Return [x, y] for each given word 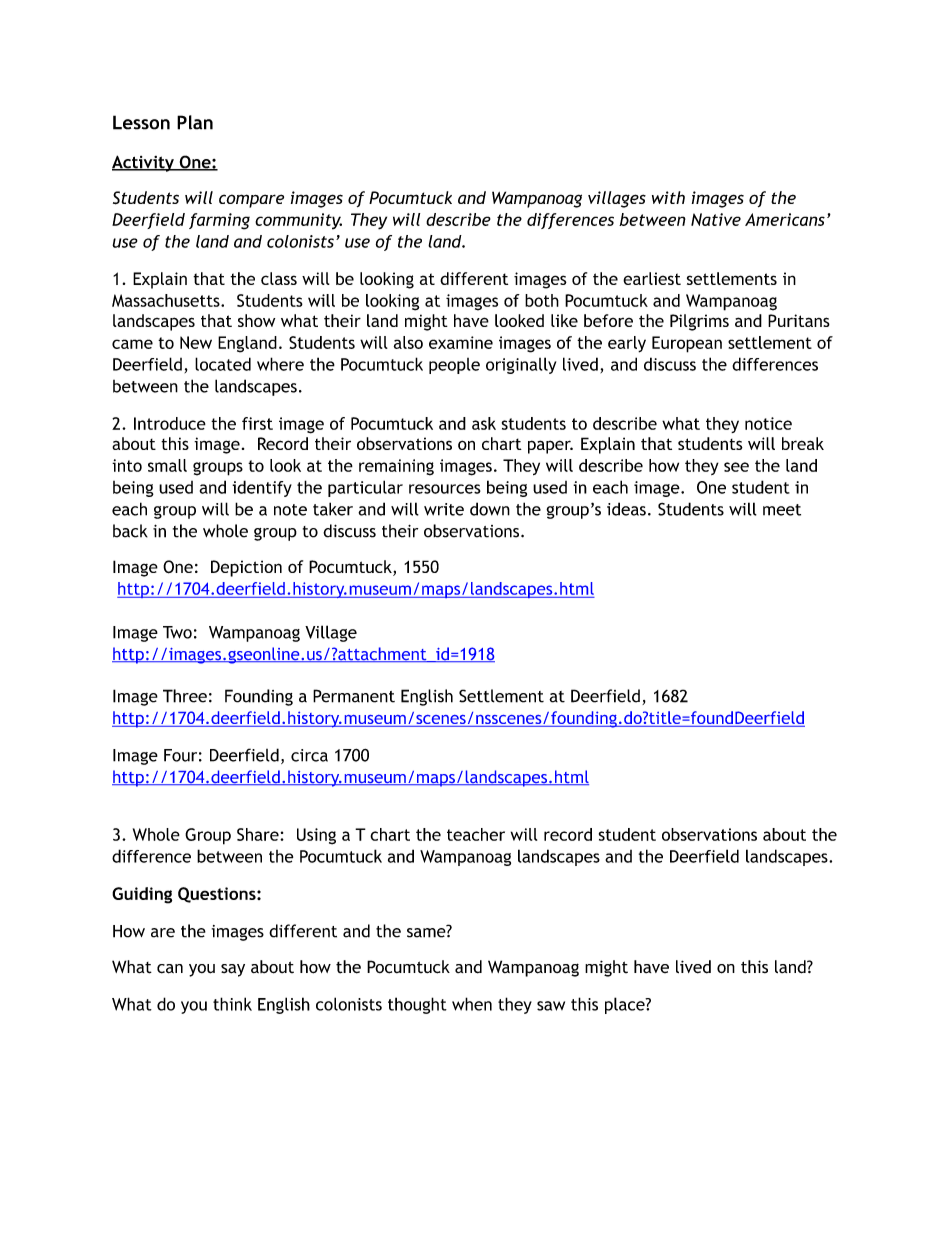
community [298, 221]
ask [484, 423]
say [233, 970]
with [668, 197]
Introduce [170, 423]
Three [185, 696]
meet [782, 510]
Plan [195, 122]
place [626, 1005]
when [472, 1004]
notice [768, 423]
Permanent [354, 696]
